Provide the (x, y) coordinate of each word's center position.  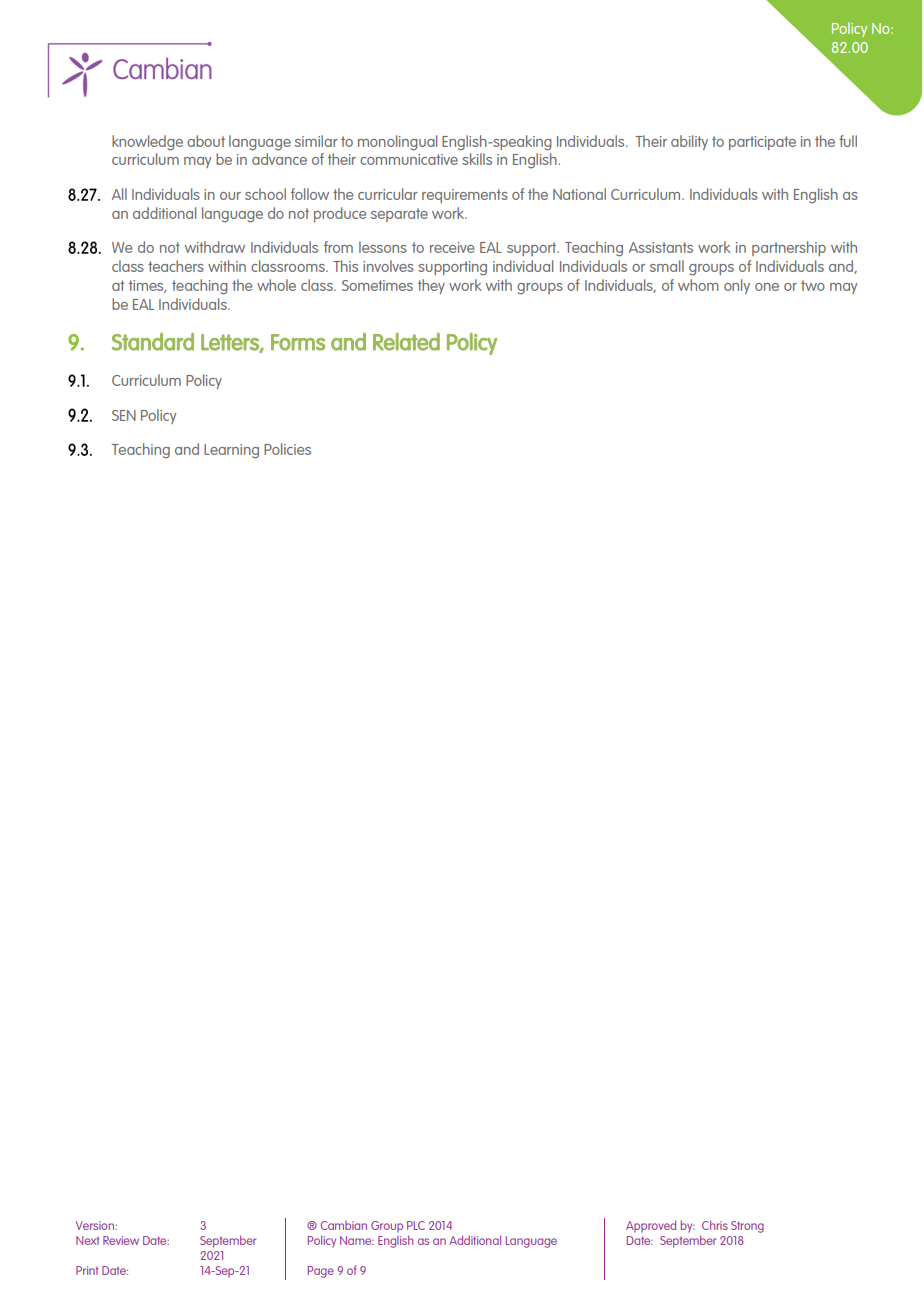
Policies (287, 449)
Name (357, 1240)
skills (477, 159)
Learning (231, 451)
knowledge (147, 143)
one (767, 287)
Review (121, 1240)
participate (762, 143)
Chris (715, 1225)
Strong (747, 1227)
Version (95, 1225)
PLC (416, 1225)
